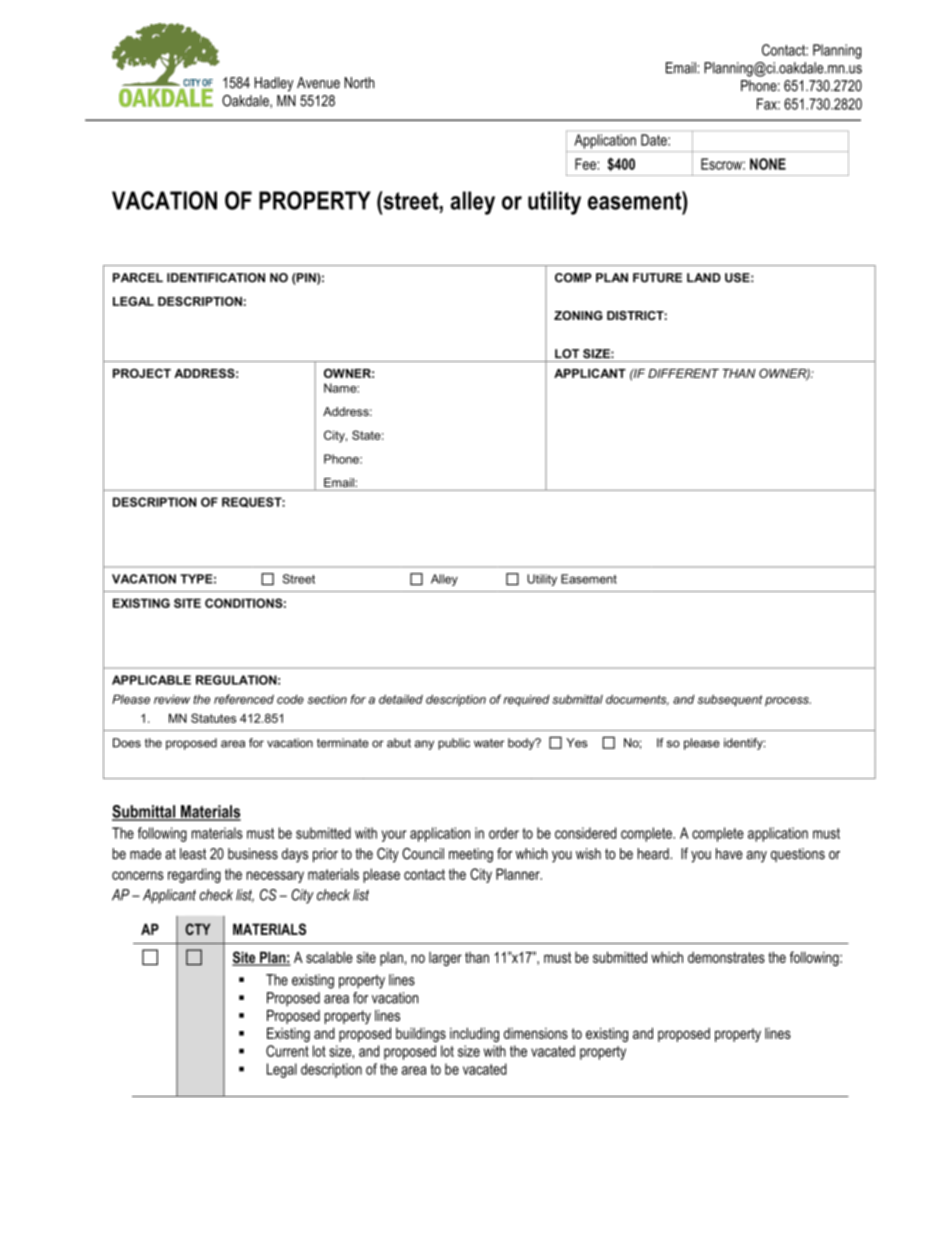 This screenshot has width=952, height=1233. I want to click on APPLICABLE, so click(151, 680).
